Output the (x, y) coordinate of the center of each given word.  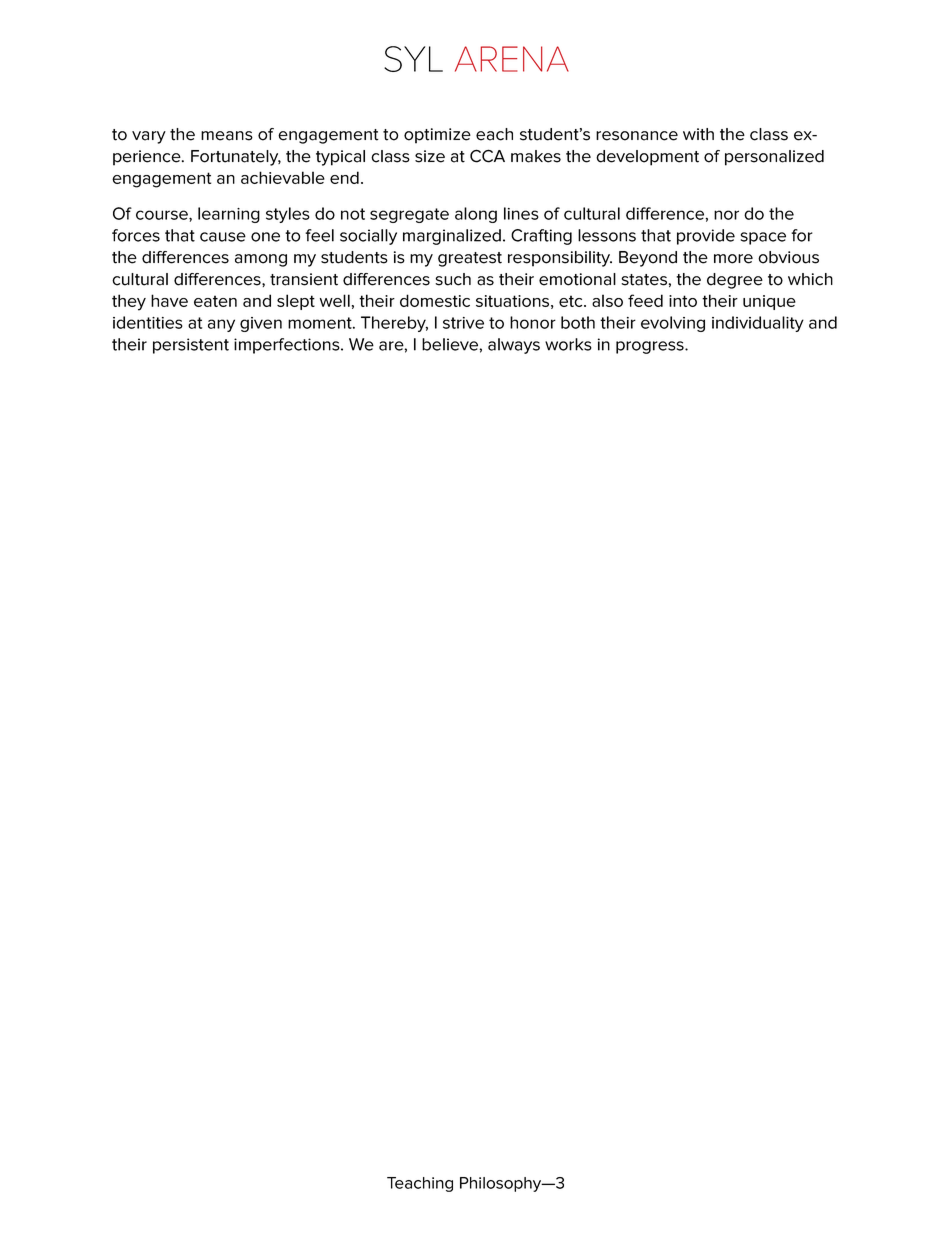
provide (706, 237)
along (476, 215)
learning (229, 215)
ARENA (512, 59)
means (227, 136)
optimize (437, 136)
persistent (191, 346)
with (698, 134)
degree (735, 281)
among (261, 260)
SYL (413, 59)
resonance (637, 136)
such (453, 279)
